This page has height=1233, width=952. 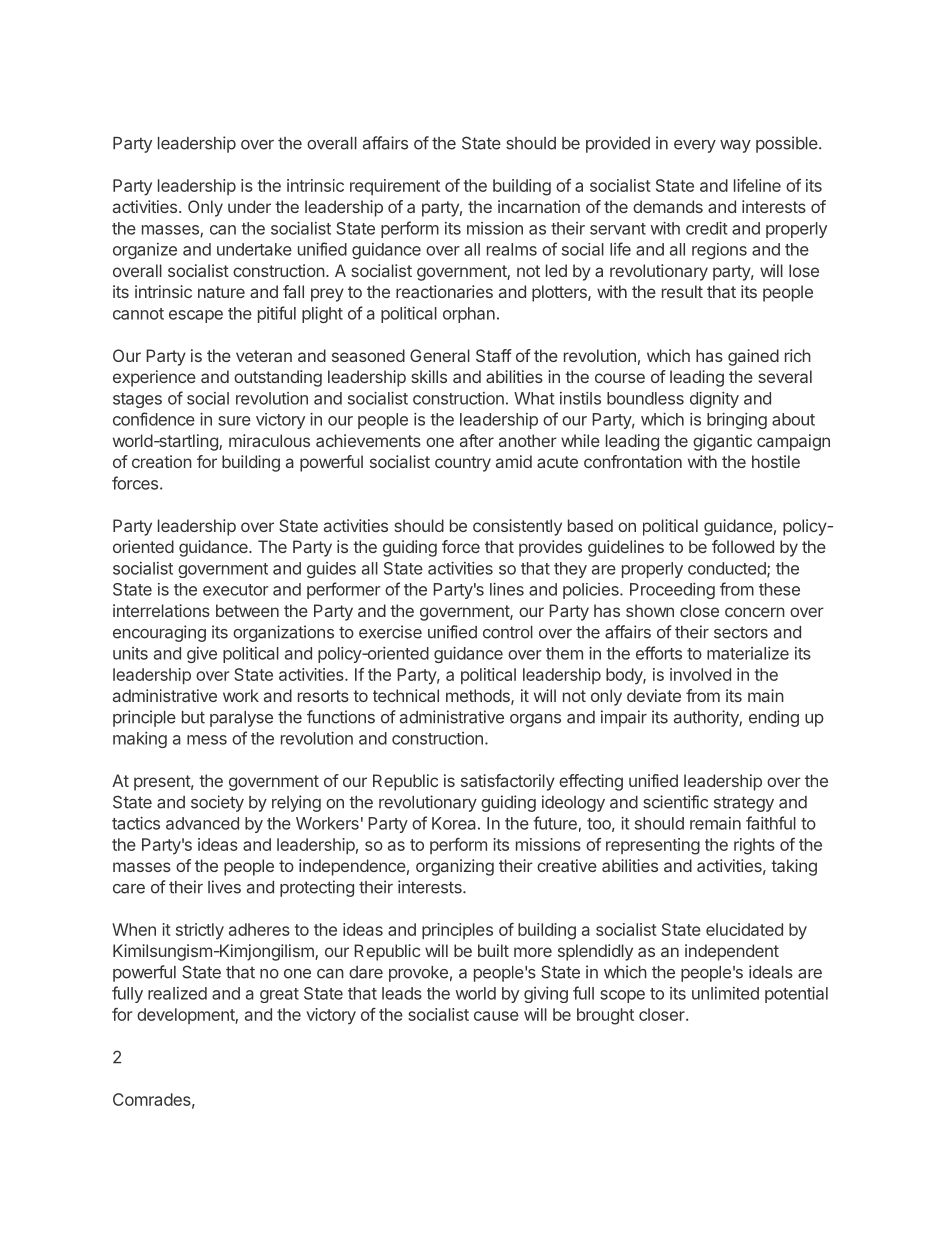 I want to click on realized, so click(x=177, y=993).
